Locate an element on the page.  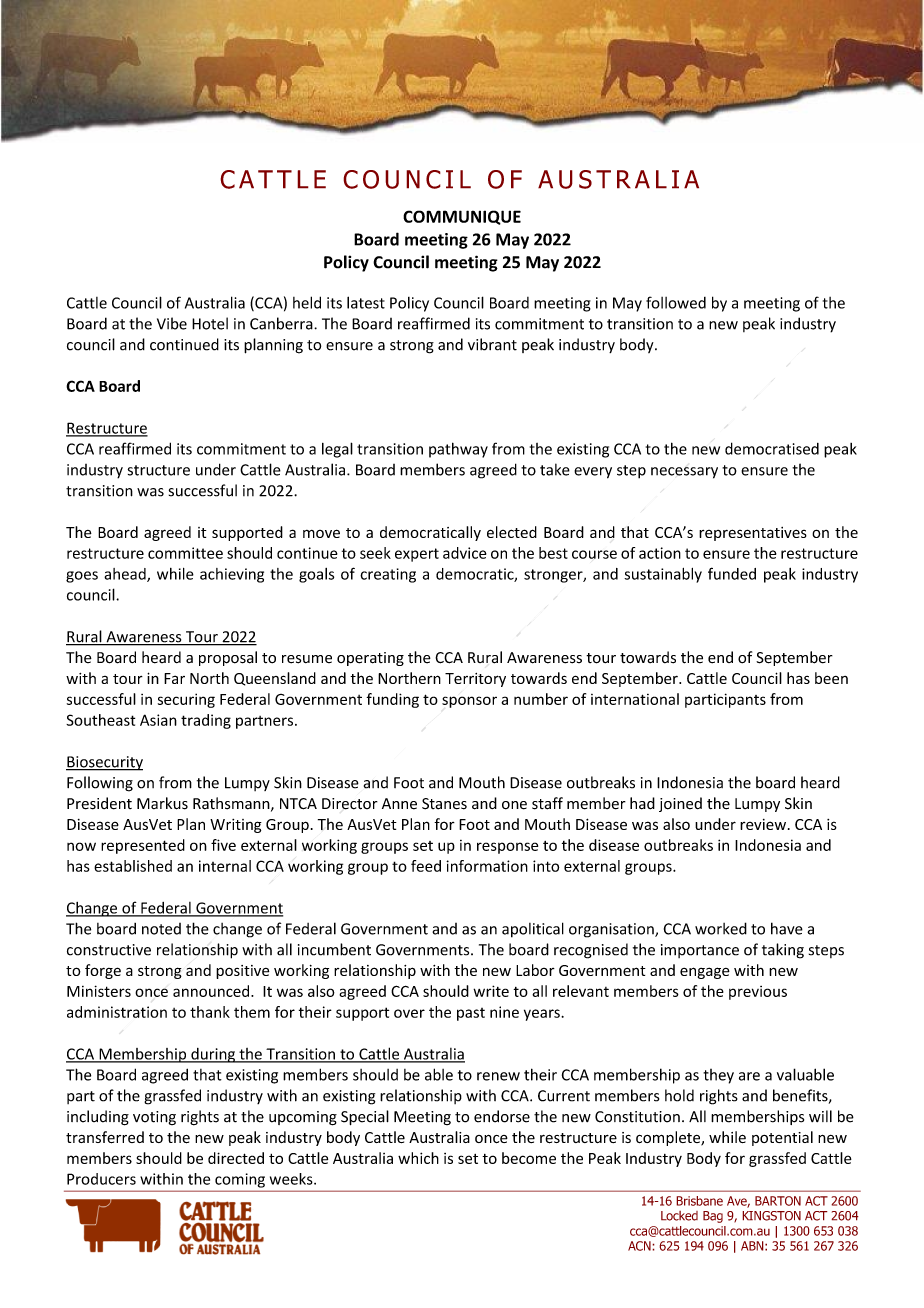
followed is located at coordinates (676, 302).
